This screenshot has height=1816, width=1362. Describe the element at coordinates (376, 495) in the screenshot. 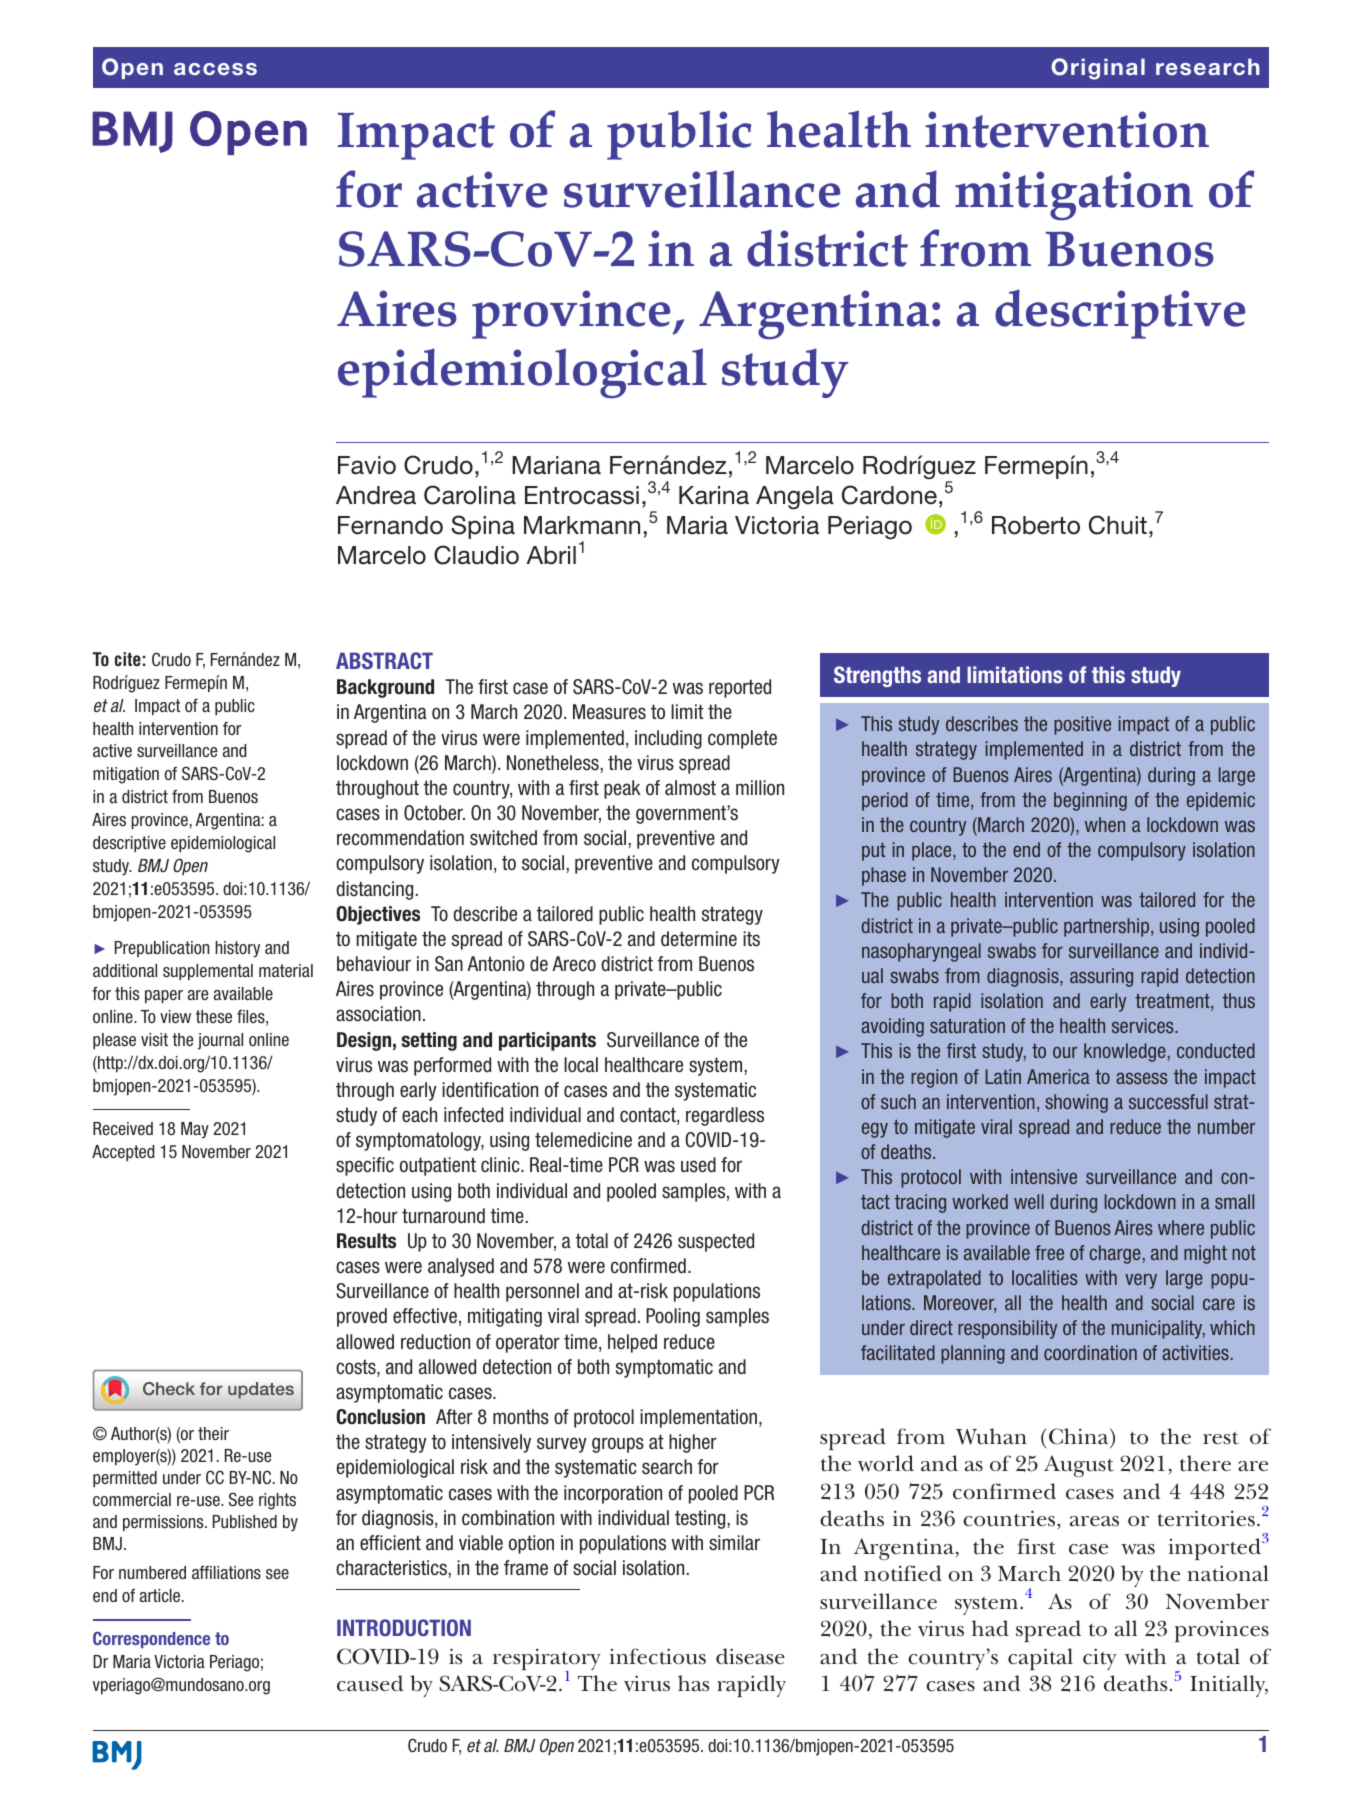

I see `Andrea` at that location.
